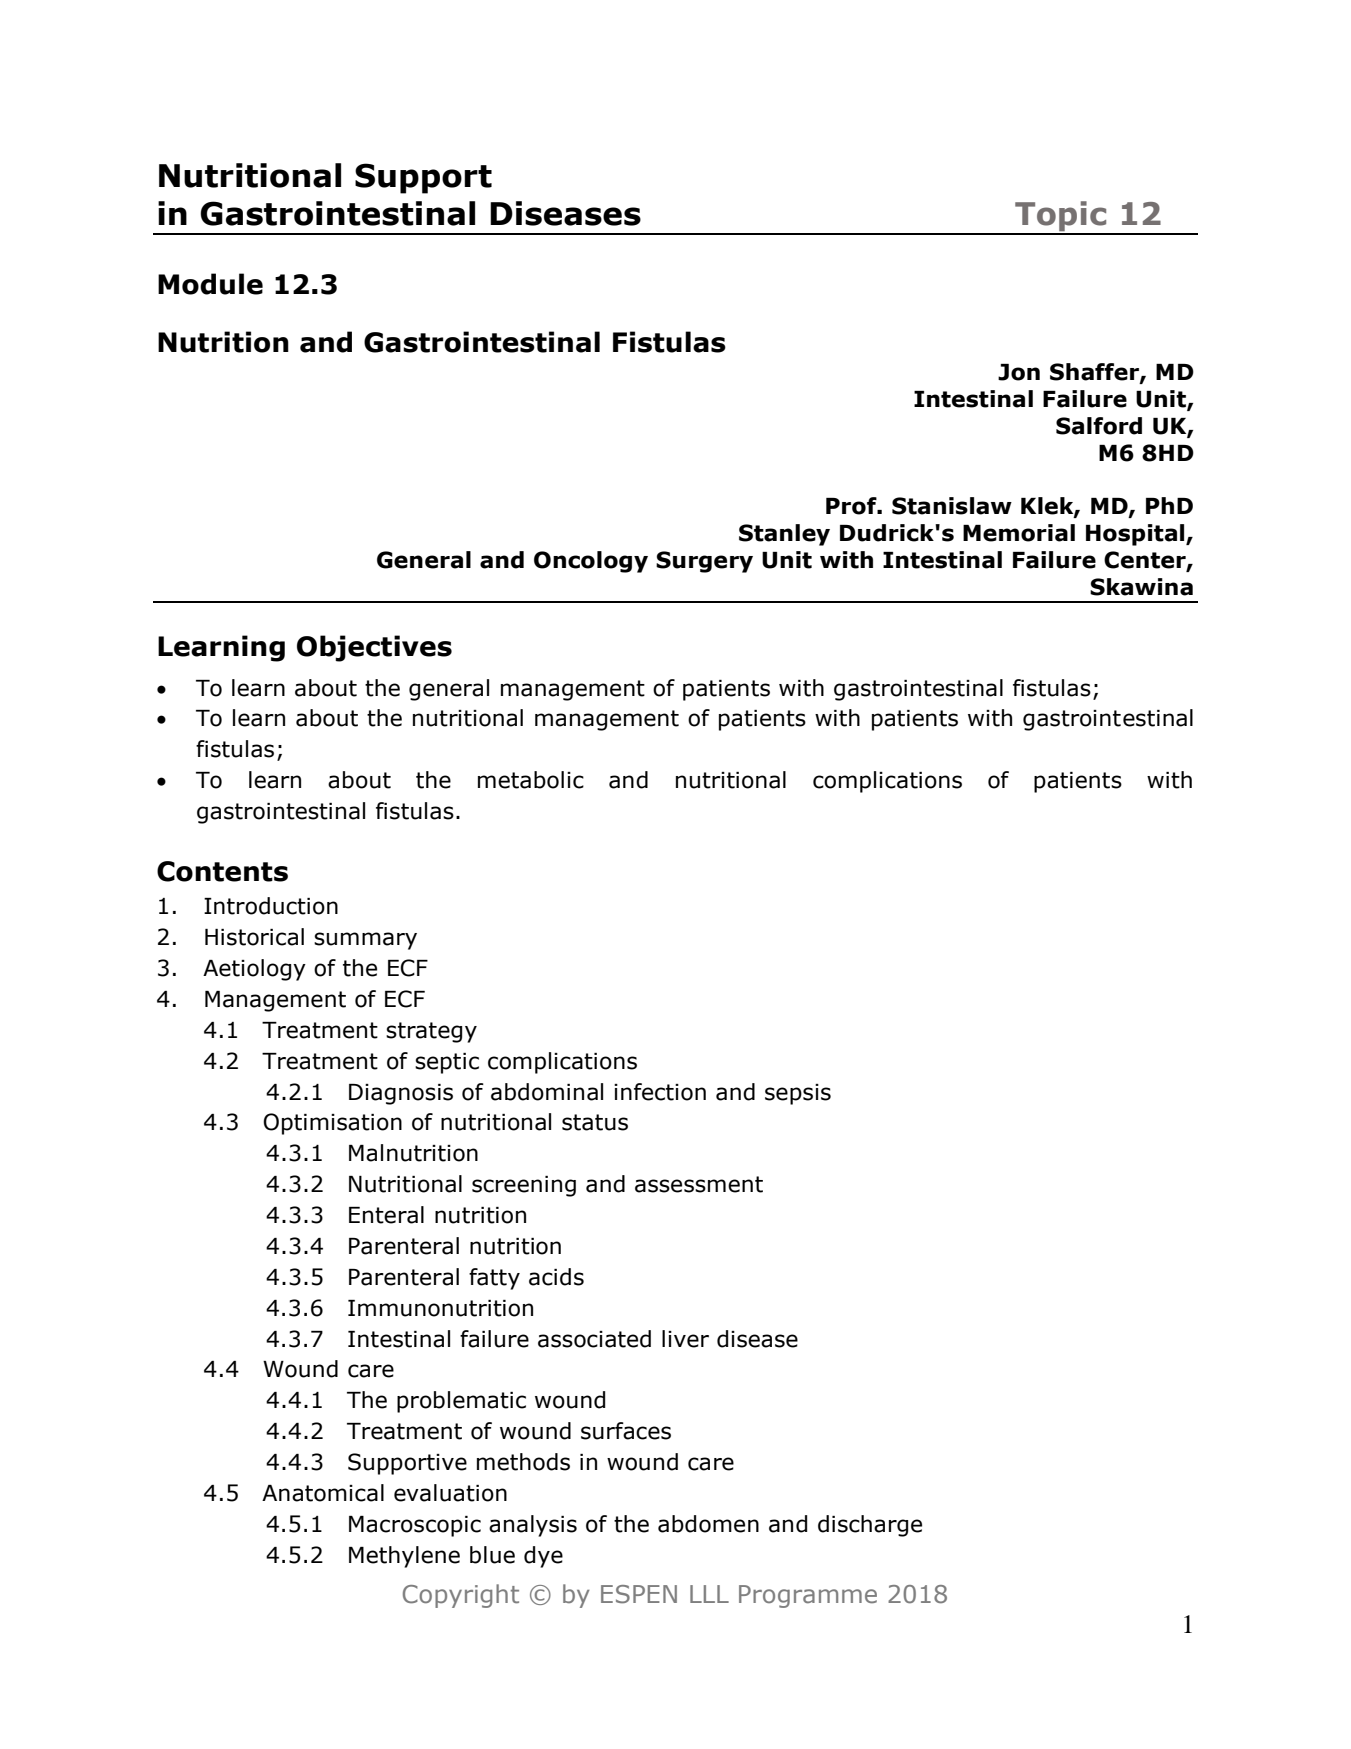 The width and height of the page is (1351, 1749). What do you see at coordinates (271, 906) in the page?
I see `Introduction` at bounding box center [271, 906].
